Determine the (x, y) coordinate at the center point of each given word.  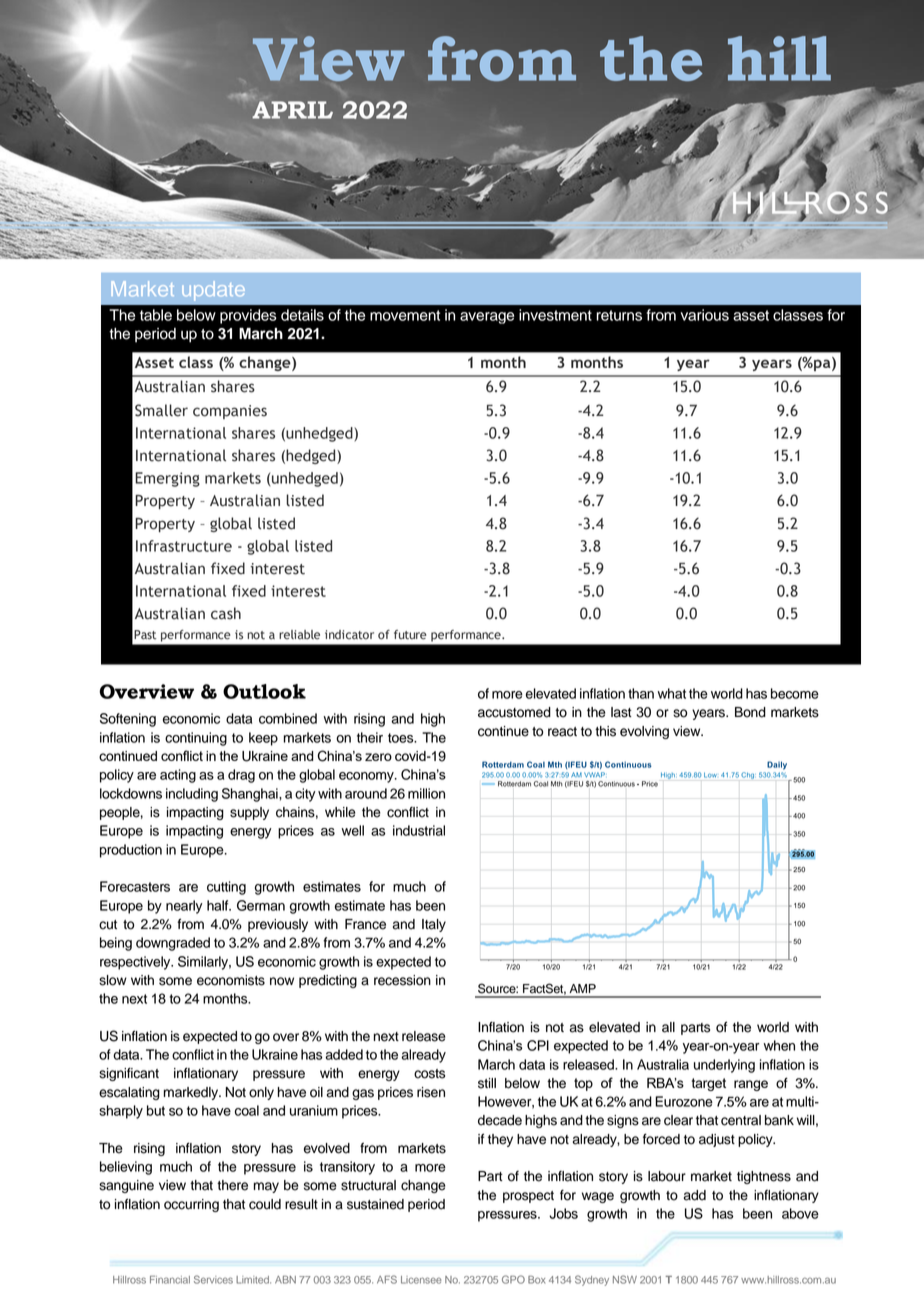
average (487, 318)
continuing (196, 739)
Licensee (421, 1280)
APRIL (292, 110)
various (705, 315)
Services (213, 1279)
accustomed (514, 712)
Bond (750, 712)
